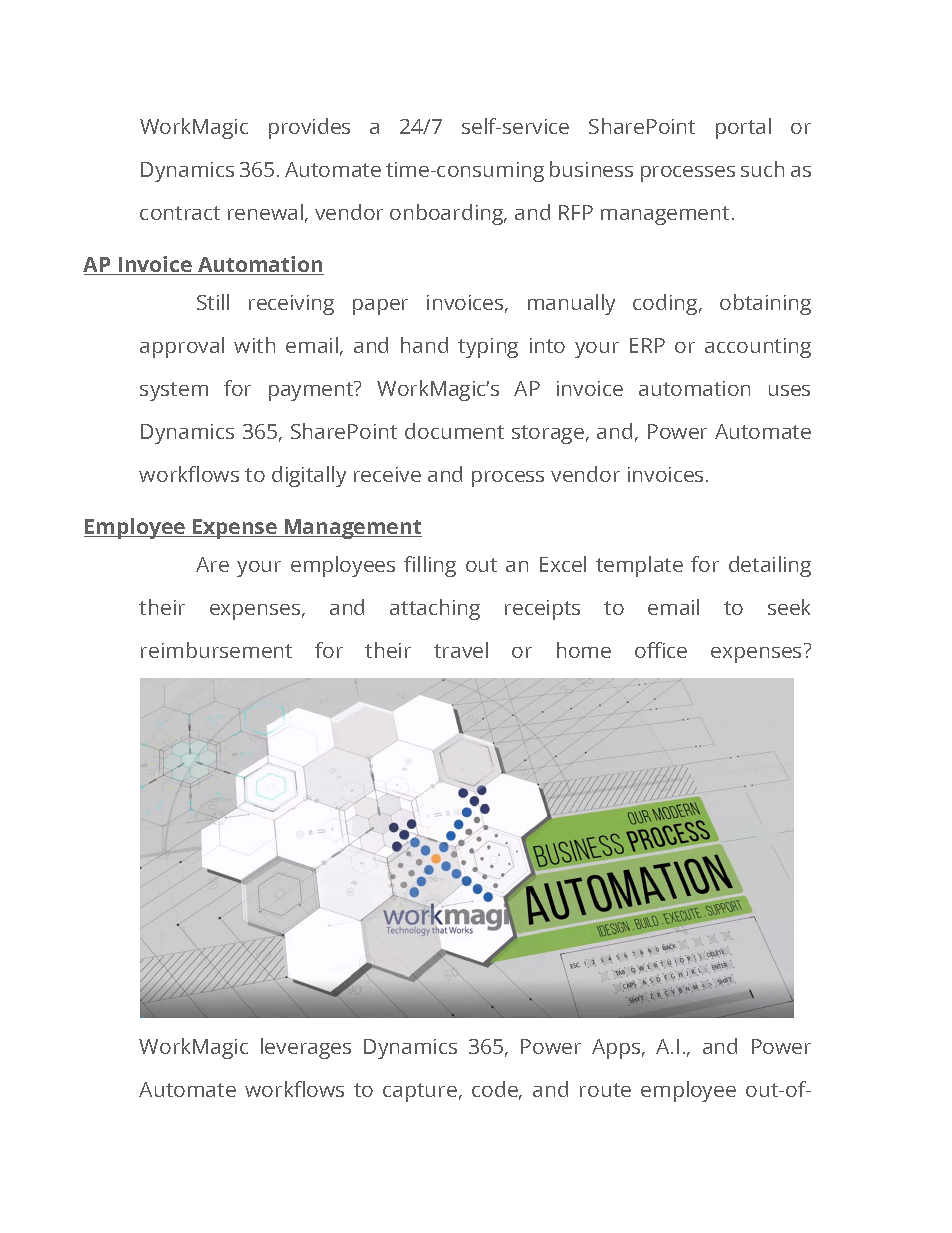  Describe the element at coordinates (435, 609) in the document. I see `attaching` at that location.
